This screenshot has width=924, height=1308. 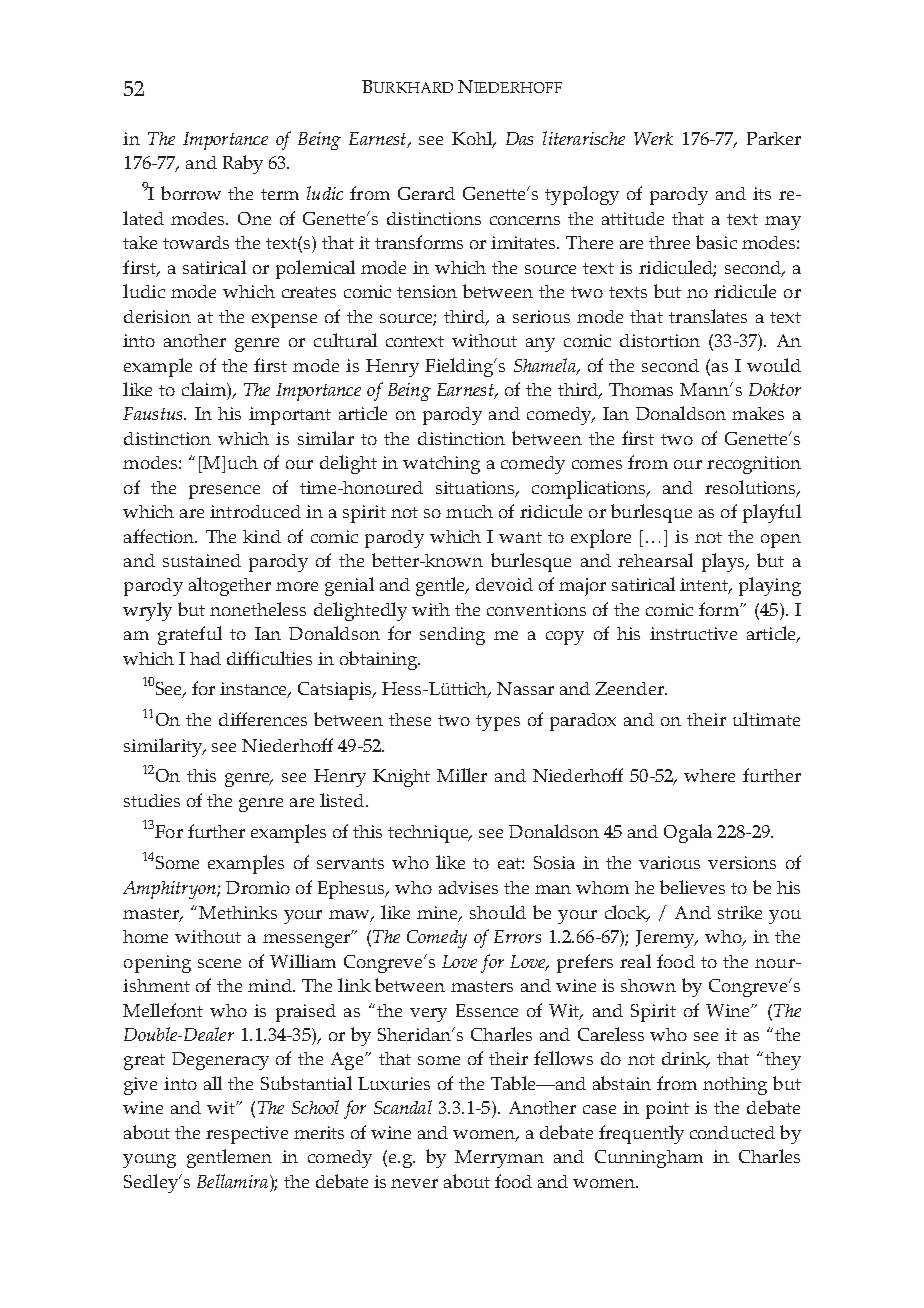 What do you see at coordinates (247, 1135) in the screenshot?
I see `respective` at bounding box center [247, 1135].
